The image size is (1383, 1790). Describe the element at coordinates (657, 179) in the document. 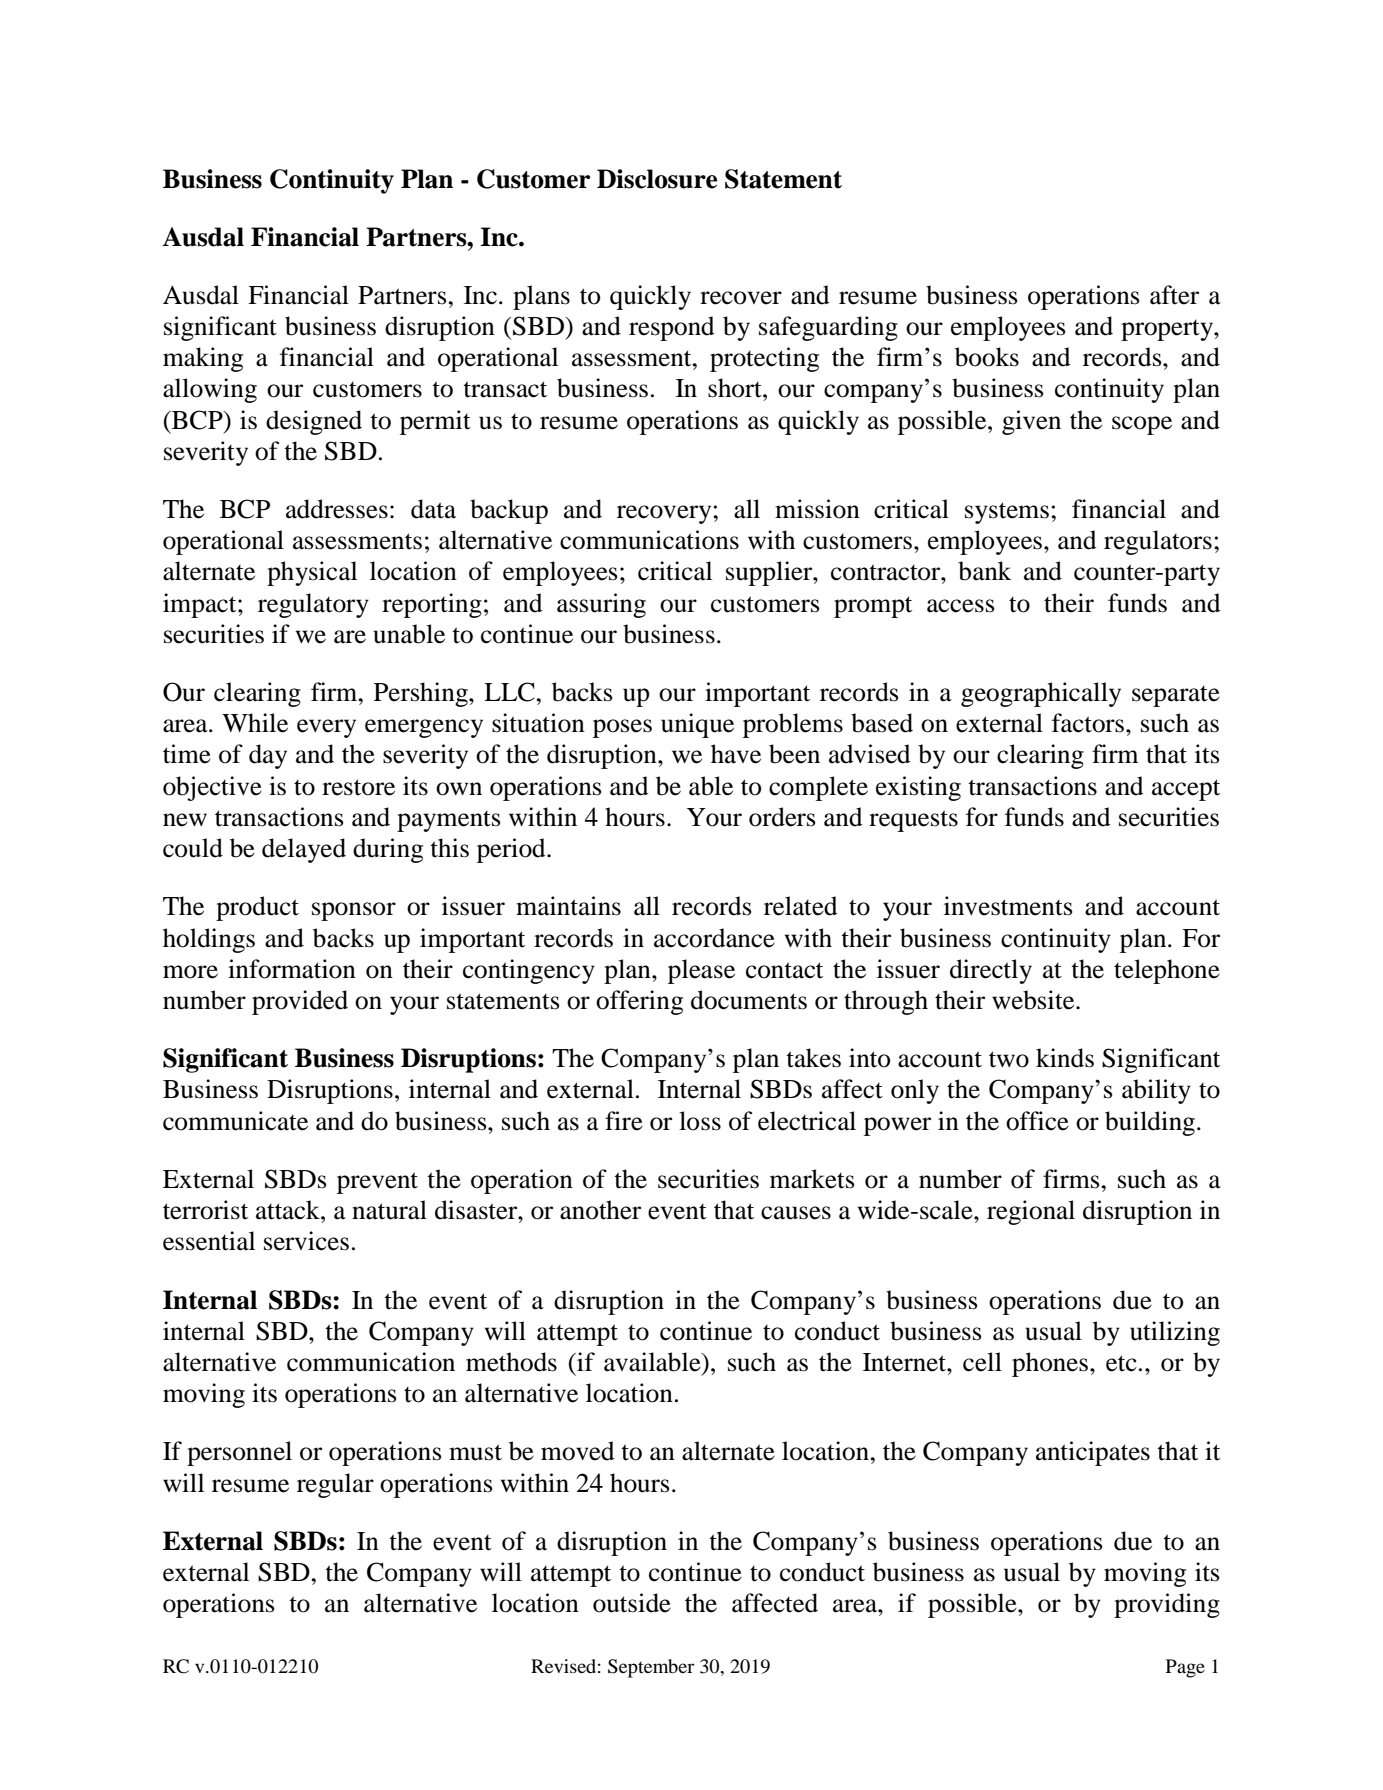

I see `Disclosure` at that location.
